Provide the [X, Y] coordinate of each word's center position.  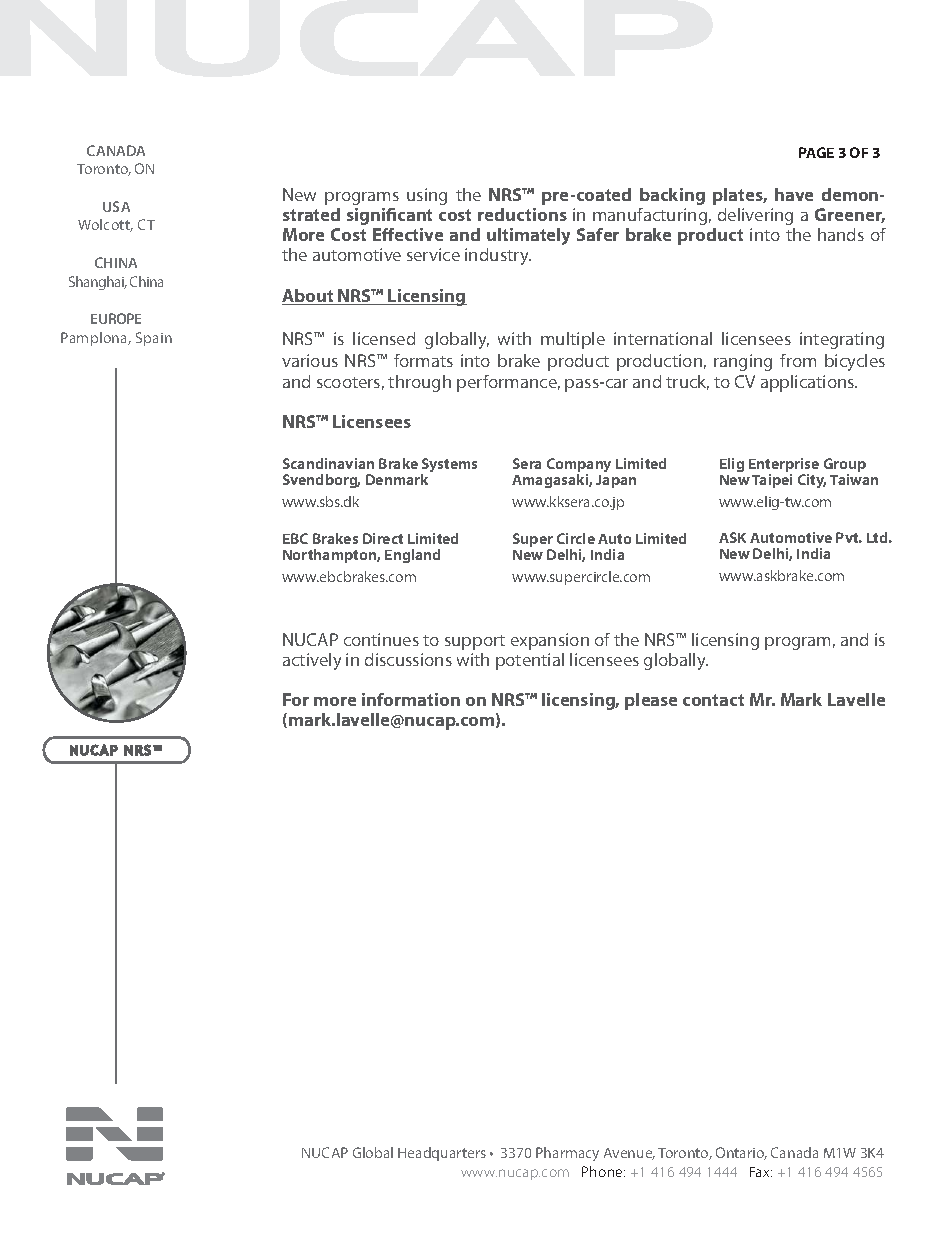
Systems [449, 466]
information [411, 699]
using [427, 196]
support [475, 642]
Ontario [741, 1153]
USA [116, 206]
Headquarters [442, 1154]
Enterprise [784, 466]
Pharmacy [567, 1154]
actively [312, 661]
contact [713, 700]
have [794, 194]
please [651, 701]
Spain [154, 339]
